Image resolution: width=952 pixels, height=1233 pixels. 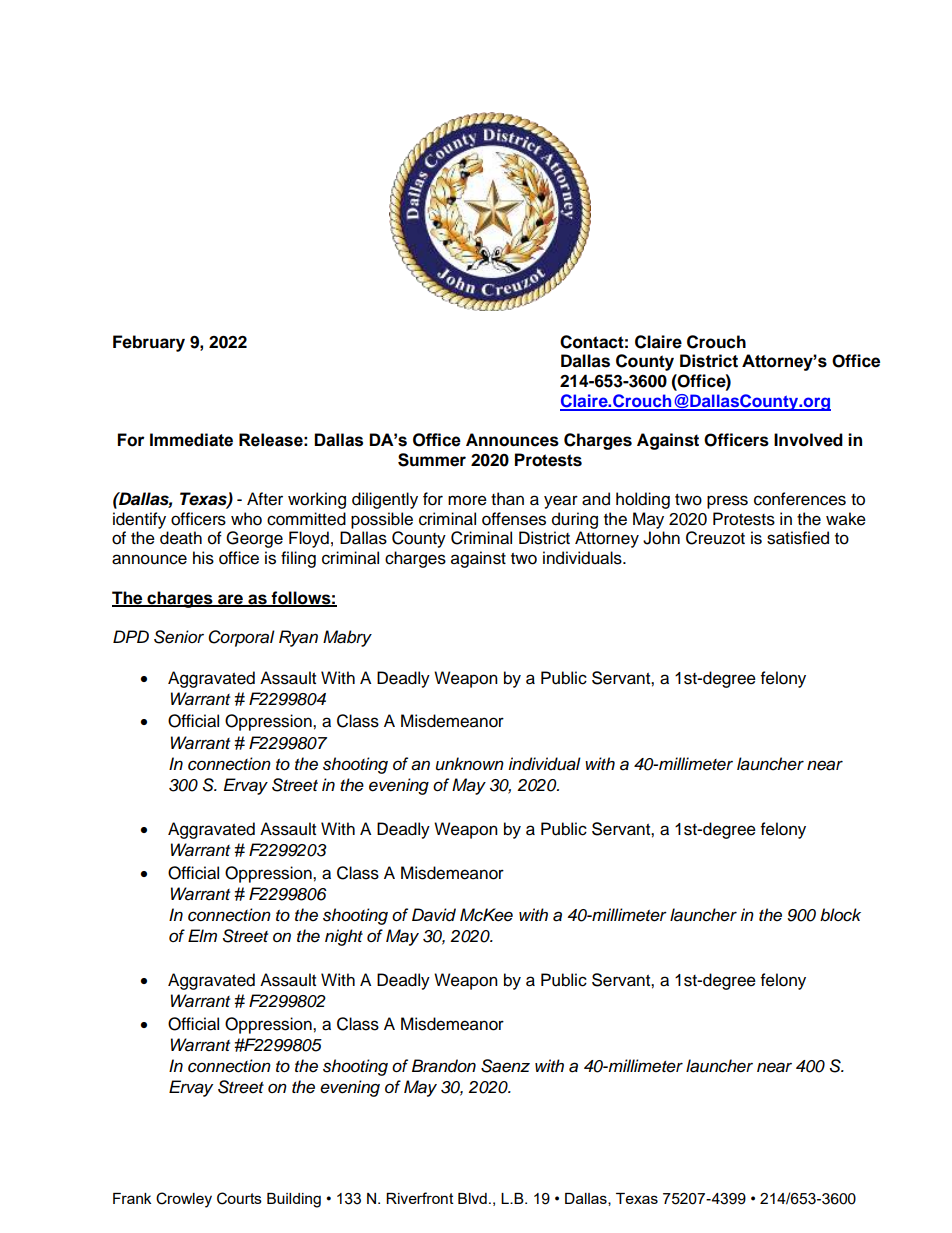 What do you see at coordinates (239, 1198) in the screenshot?
I see `Courts` at bounding box center [239, 1198].
